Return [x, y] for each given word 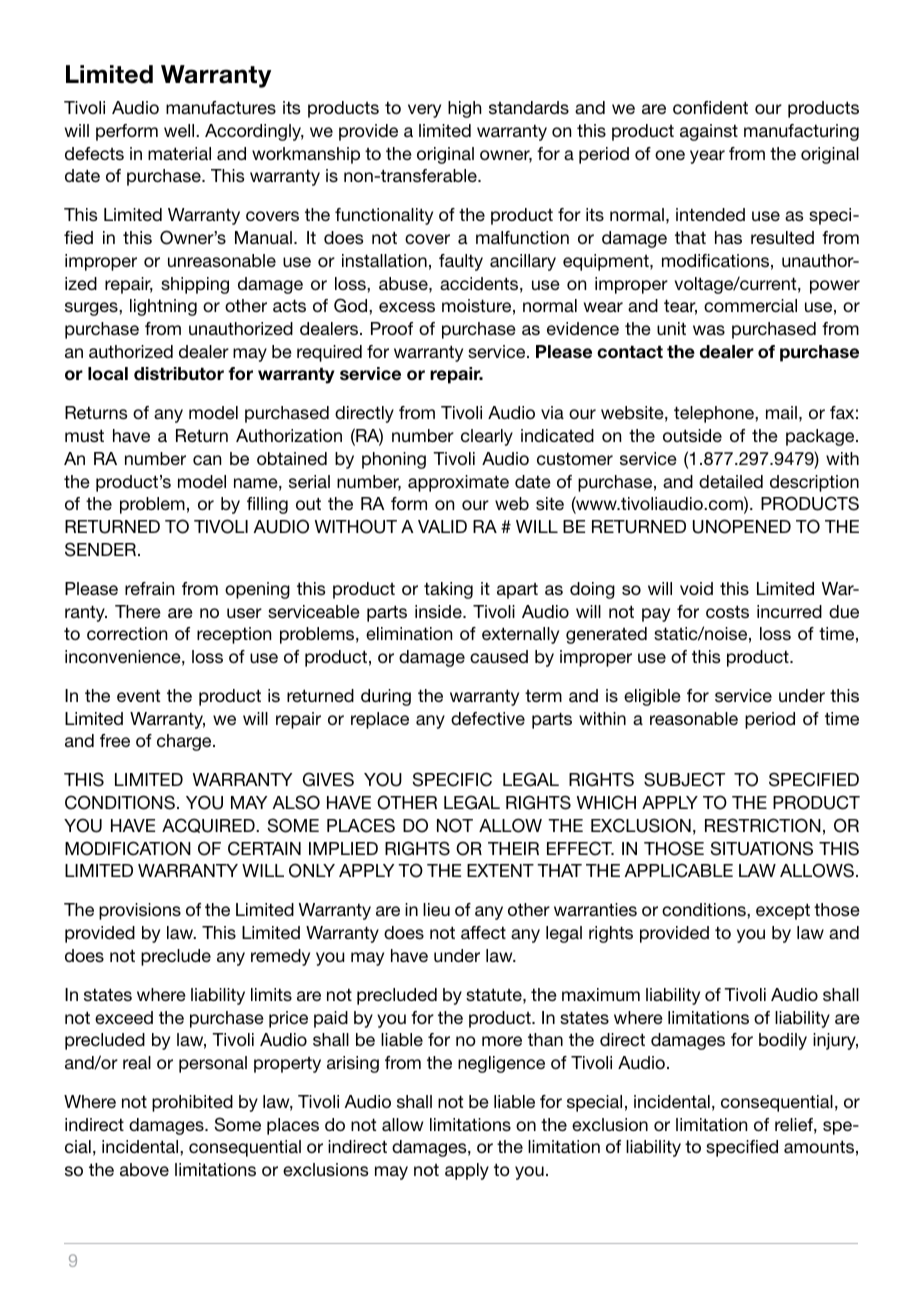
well [180, 130]
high [464, 109]
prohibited [192, 1103]
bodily [783, 1041]
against [709, 132]
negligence [501, 1064]
